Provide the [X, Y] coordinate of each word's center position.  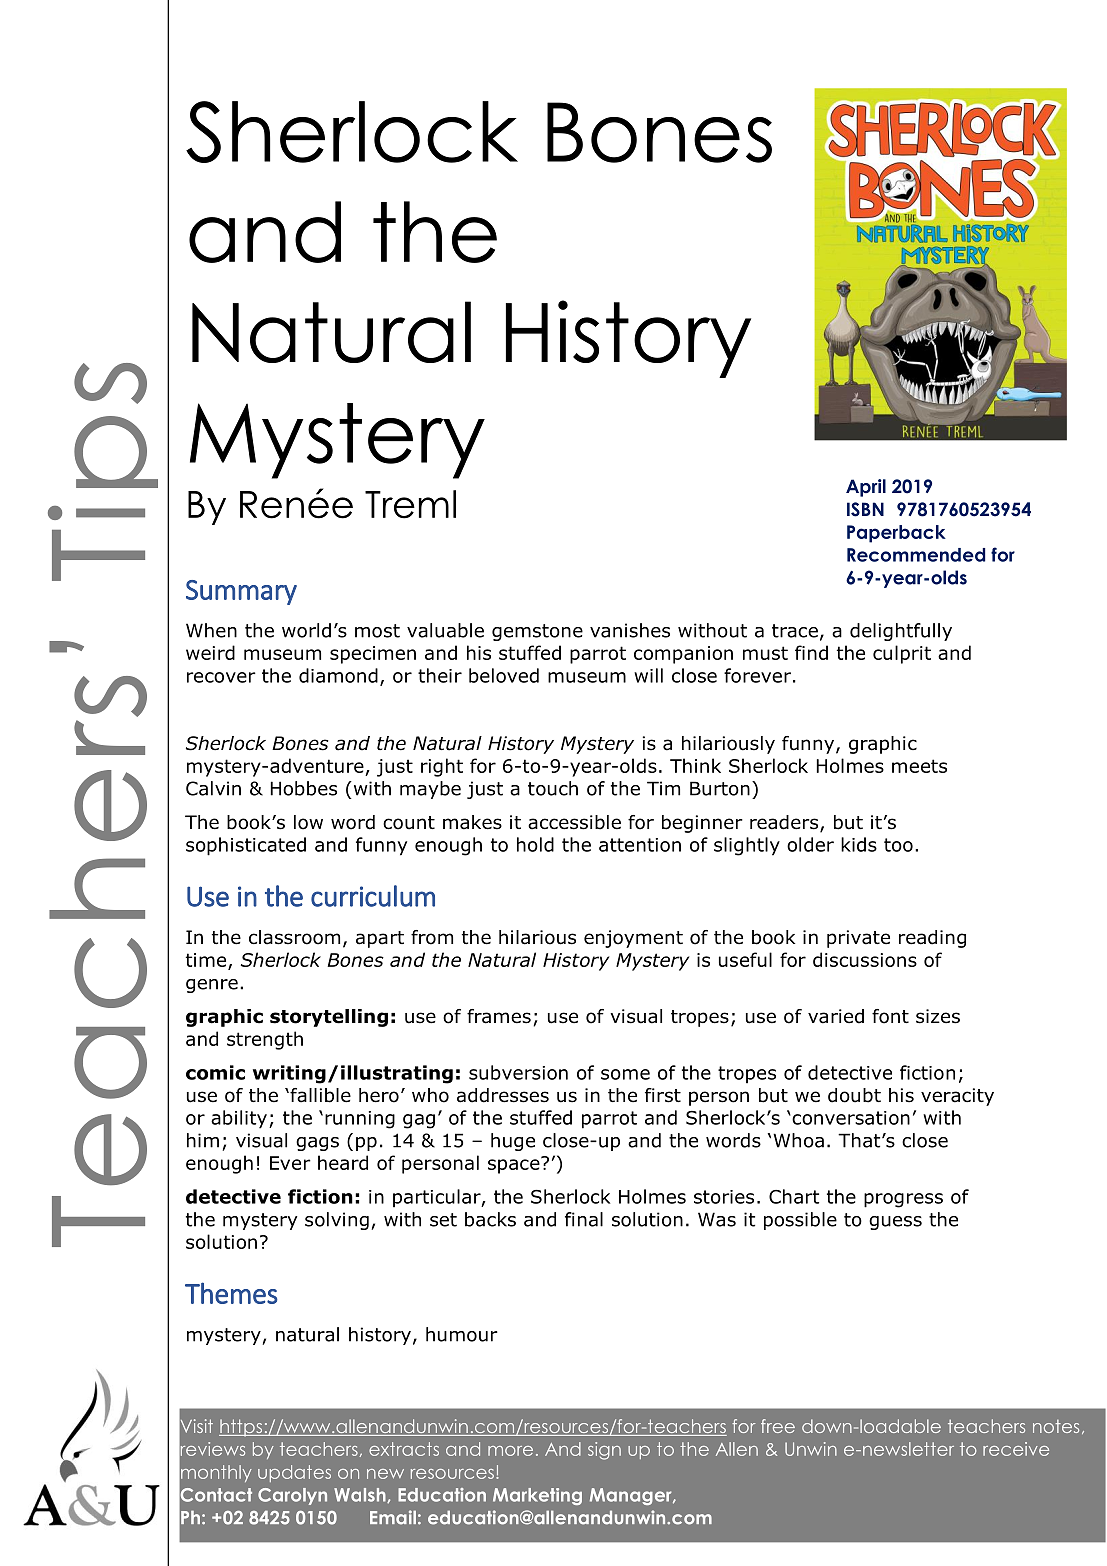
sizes [938, 1016]
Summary [241, 592]
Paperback [896, 534]
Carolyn [292, 1496]
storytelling [329, 1018]
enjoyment [633, 939]
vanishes [630, 630]
